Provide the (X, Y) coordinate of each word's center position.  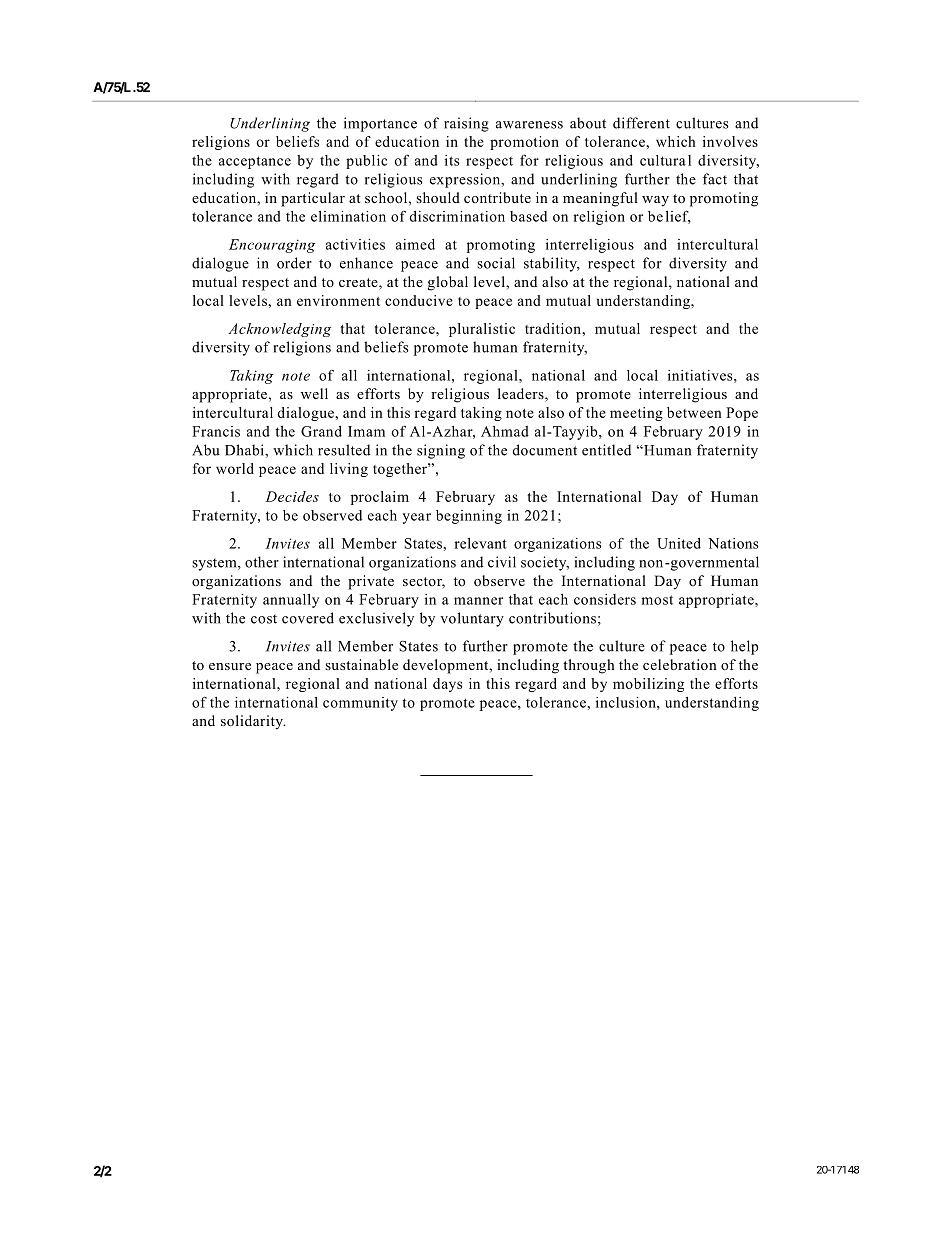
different (641, 123)
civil (502, 562)
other (262, 562)
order (294, 263)
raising (466, 124)
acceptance (255, 162)
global (448, 283)
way (655, 201)
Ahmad (505, 431)
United (679, 543)
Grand (321, 431)
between (694, 412)
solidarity (253, 722)
